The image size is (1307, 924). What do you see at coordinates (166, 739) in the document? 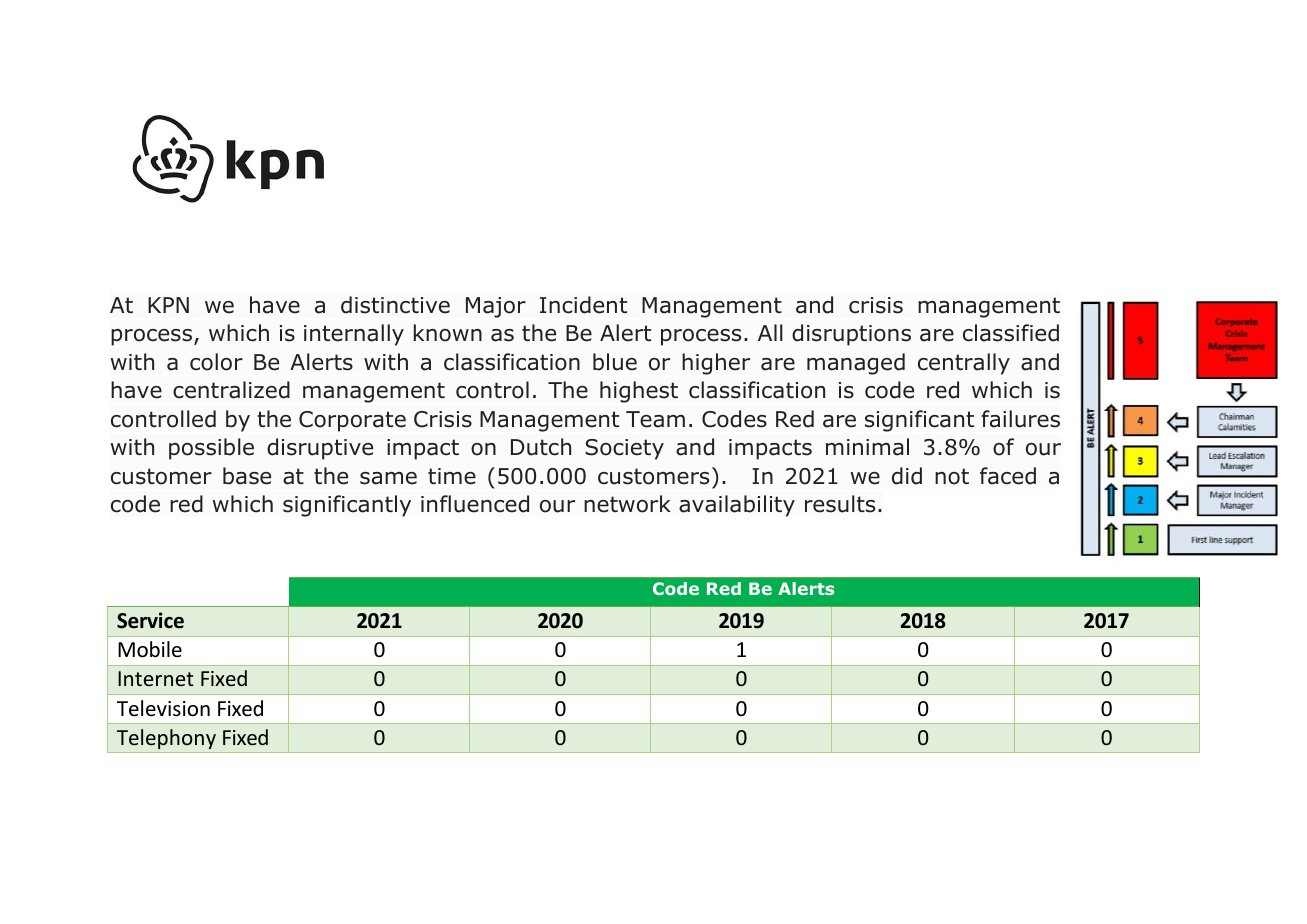
I see `Telephony` at bounding box center [166, 739].
